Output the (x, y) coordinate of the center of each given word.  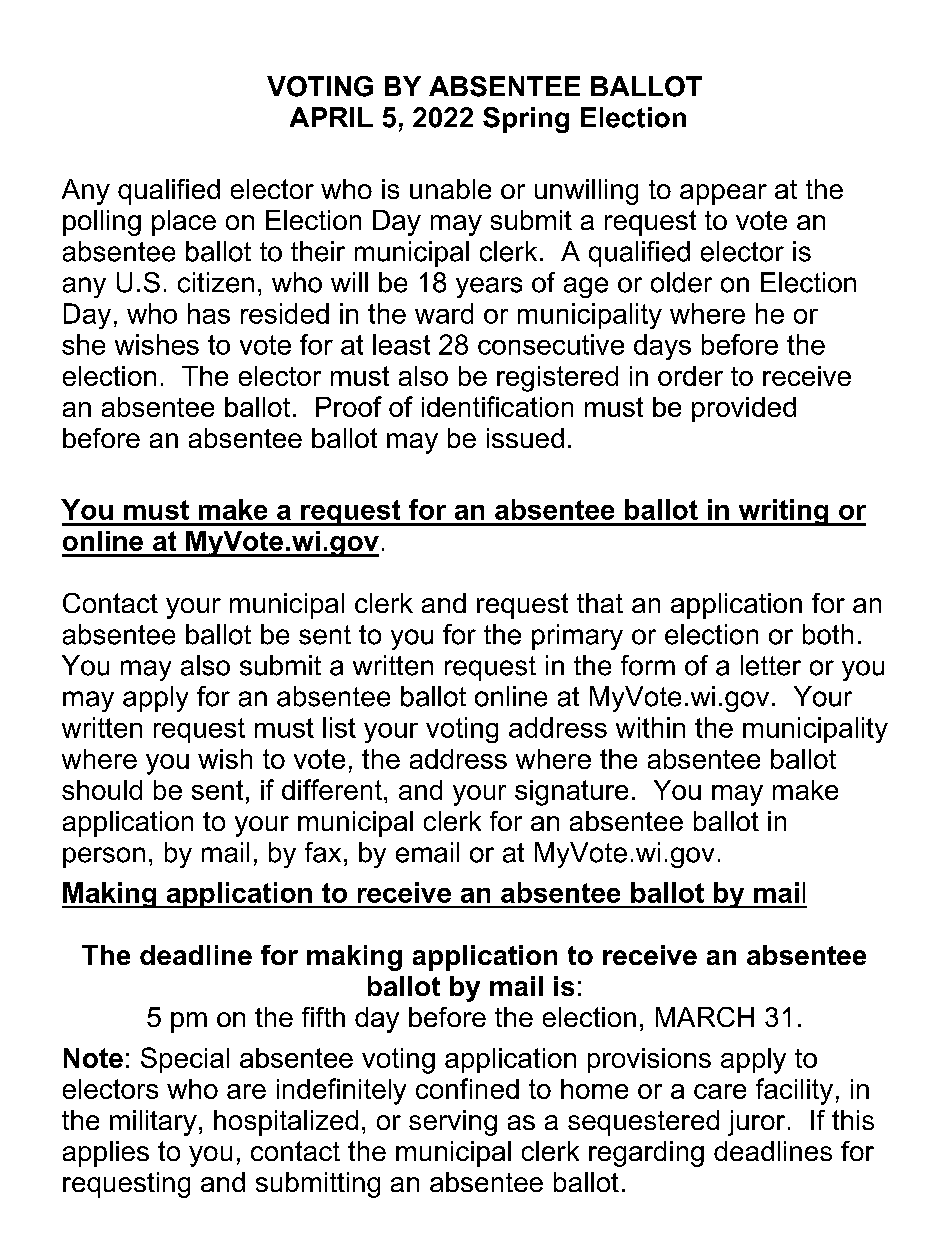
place (184, 223)
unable (450, 189)
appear (723, 194)
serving (453, 1123)
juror (756, 1123)
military (153, 1123)
